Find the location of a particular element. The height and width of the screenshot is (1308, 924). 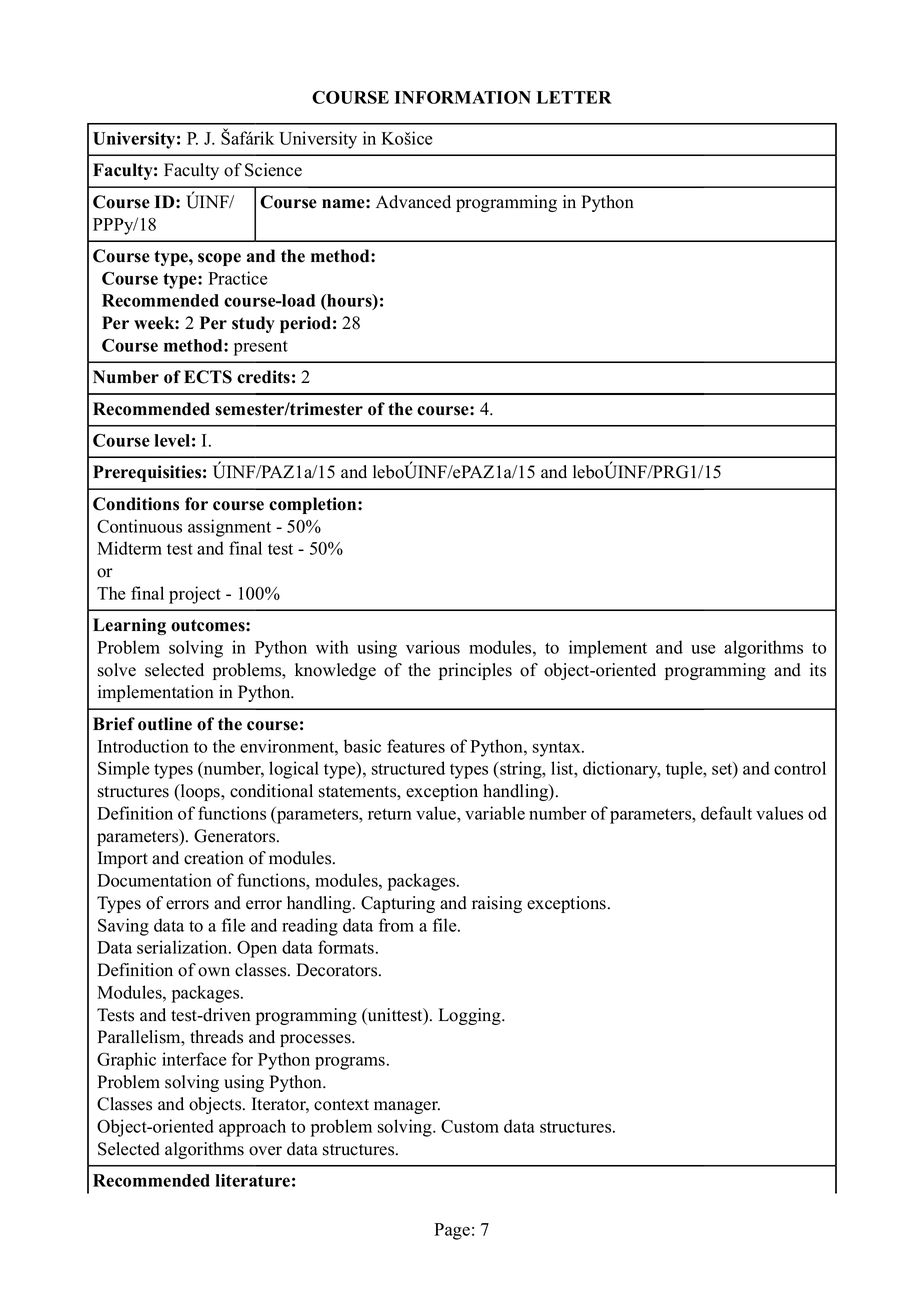

default is located at coordinates (726, 813).
